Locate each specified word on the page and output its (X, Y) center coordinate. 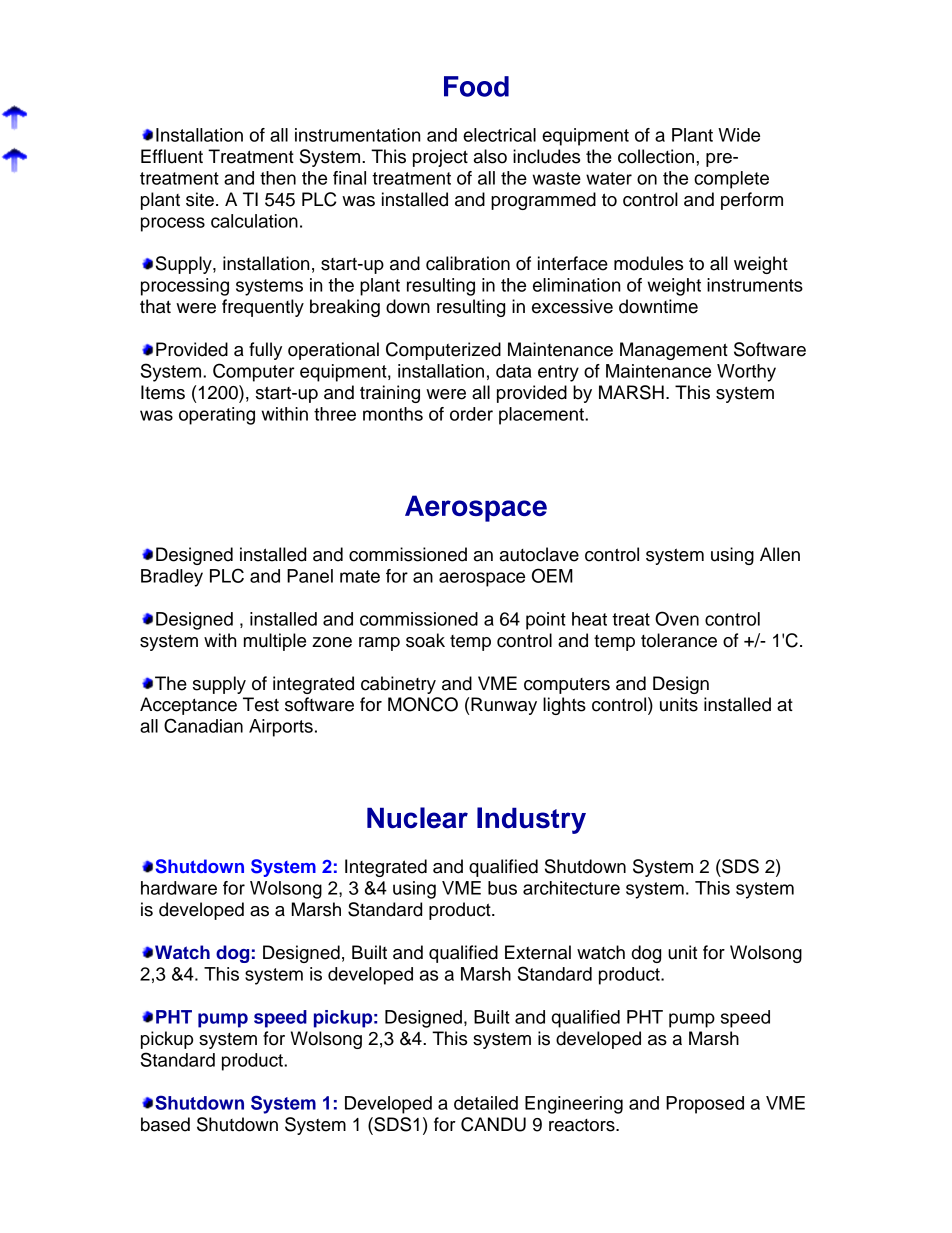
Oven (677, 618)
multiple (275, 642)
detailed (486, 1103)
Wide (739, 135)
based (165, 1124)
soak (425, 640)
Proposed (705, 1105)
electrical (499, 135)
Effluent (172, 156)
